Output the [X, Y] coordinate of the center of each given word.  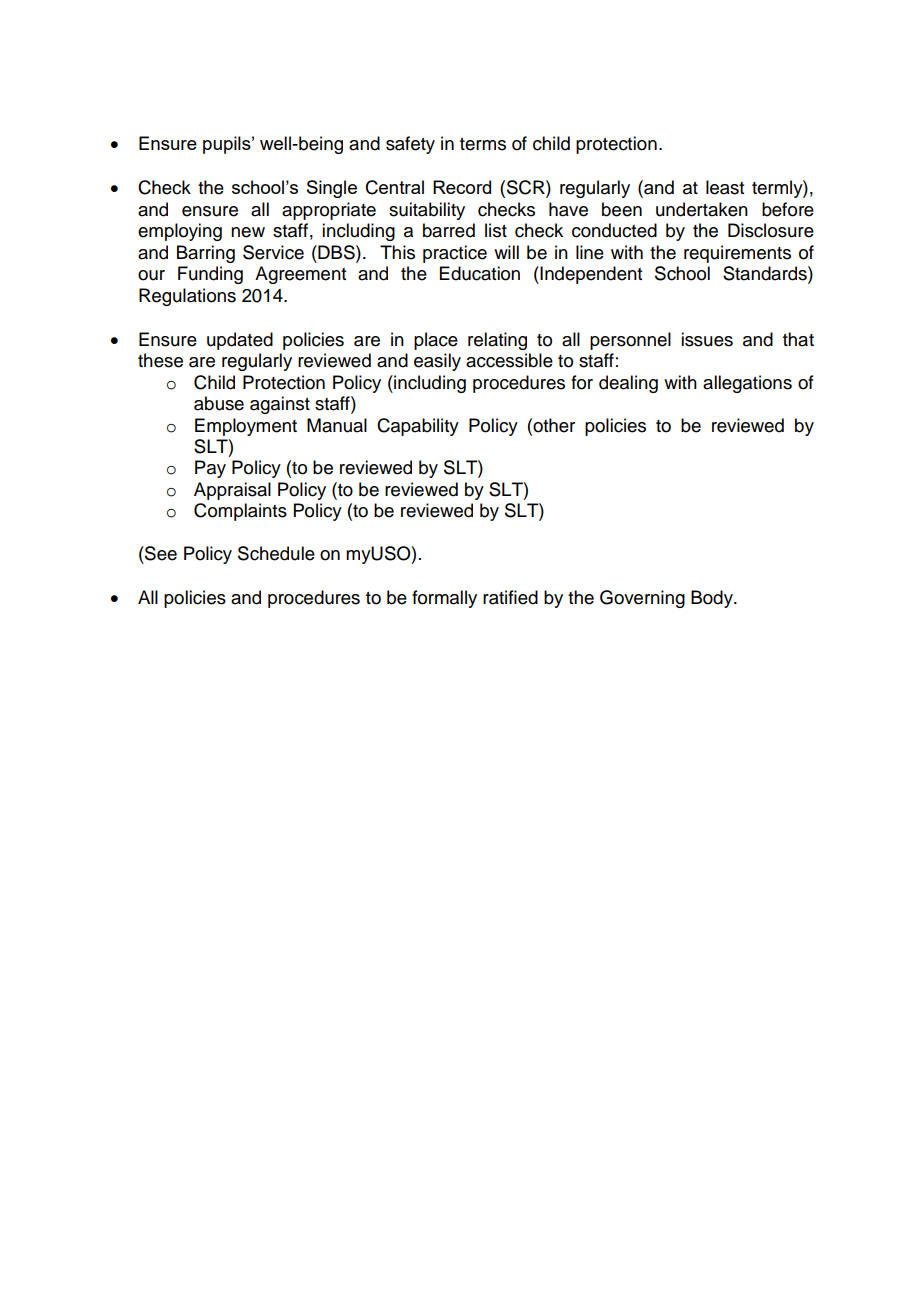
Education [480, 273]
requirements [737, 254]
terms [483, 144]
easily [437, 362]
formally [444, 599]
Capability [418, 427]
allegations [747, 384]
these [160, 360]
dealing [628, 384]
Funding [210, 275]
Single [332, 189]
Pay [210, 469]
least [725, 187]
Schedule [276, 553]
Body [713, 599]
